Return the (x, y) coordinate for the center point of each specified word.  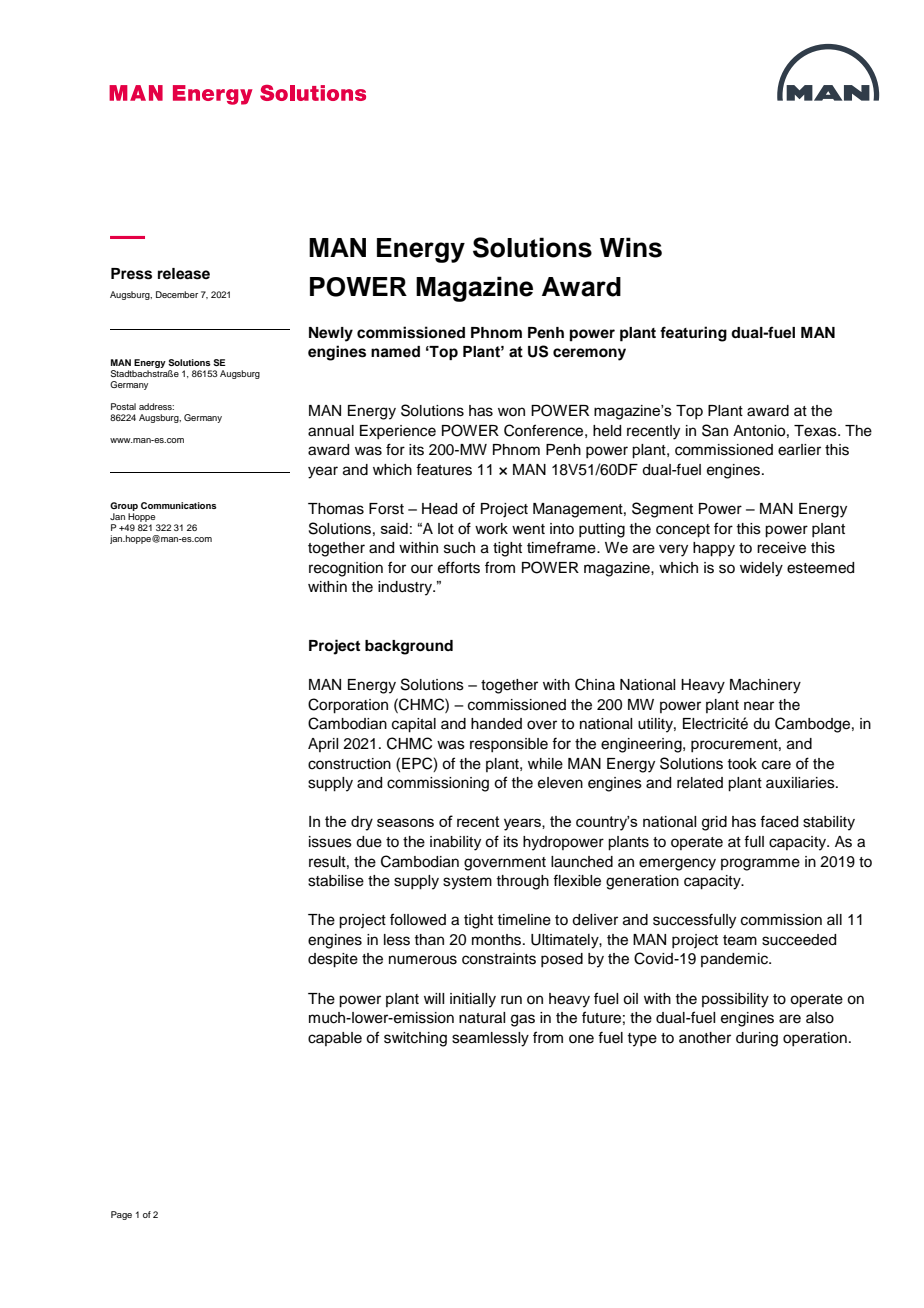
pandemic (735, 960)
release (184, 274)
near (759, 706)
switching (415, 1039)
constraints (499, 959)
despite (333, 960)
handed (496, 724)
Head (439, 509)
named (395, 352)
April (323, 745)
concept (683, 531)
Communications (179, 505)
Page (121, 1215)
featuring (693, 334)
